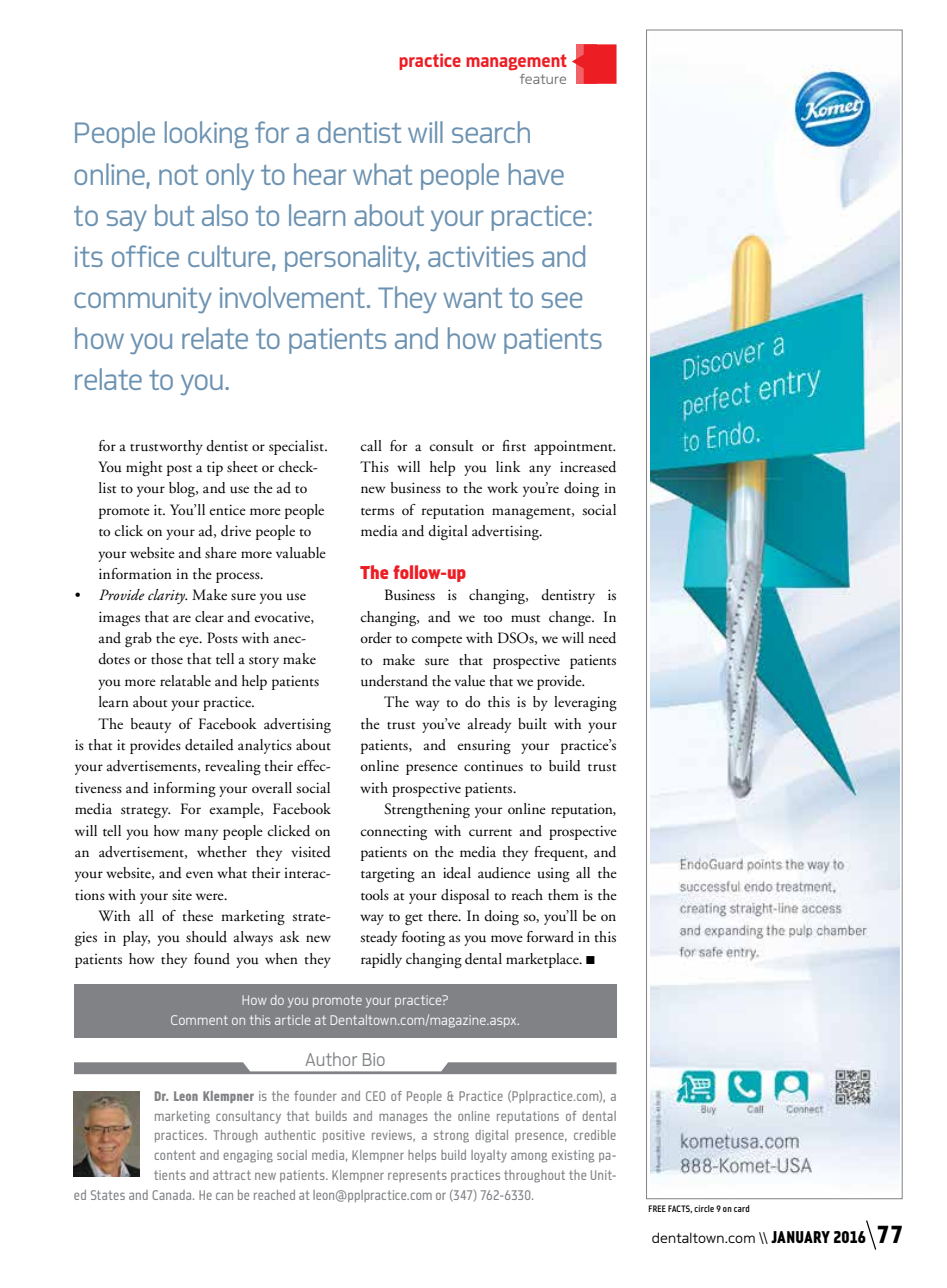  What do you see at coordinates (144, 468) in the screenshot?
I see `might` at bounding box center [144, 468].
